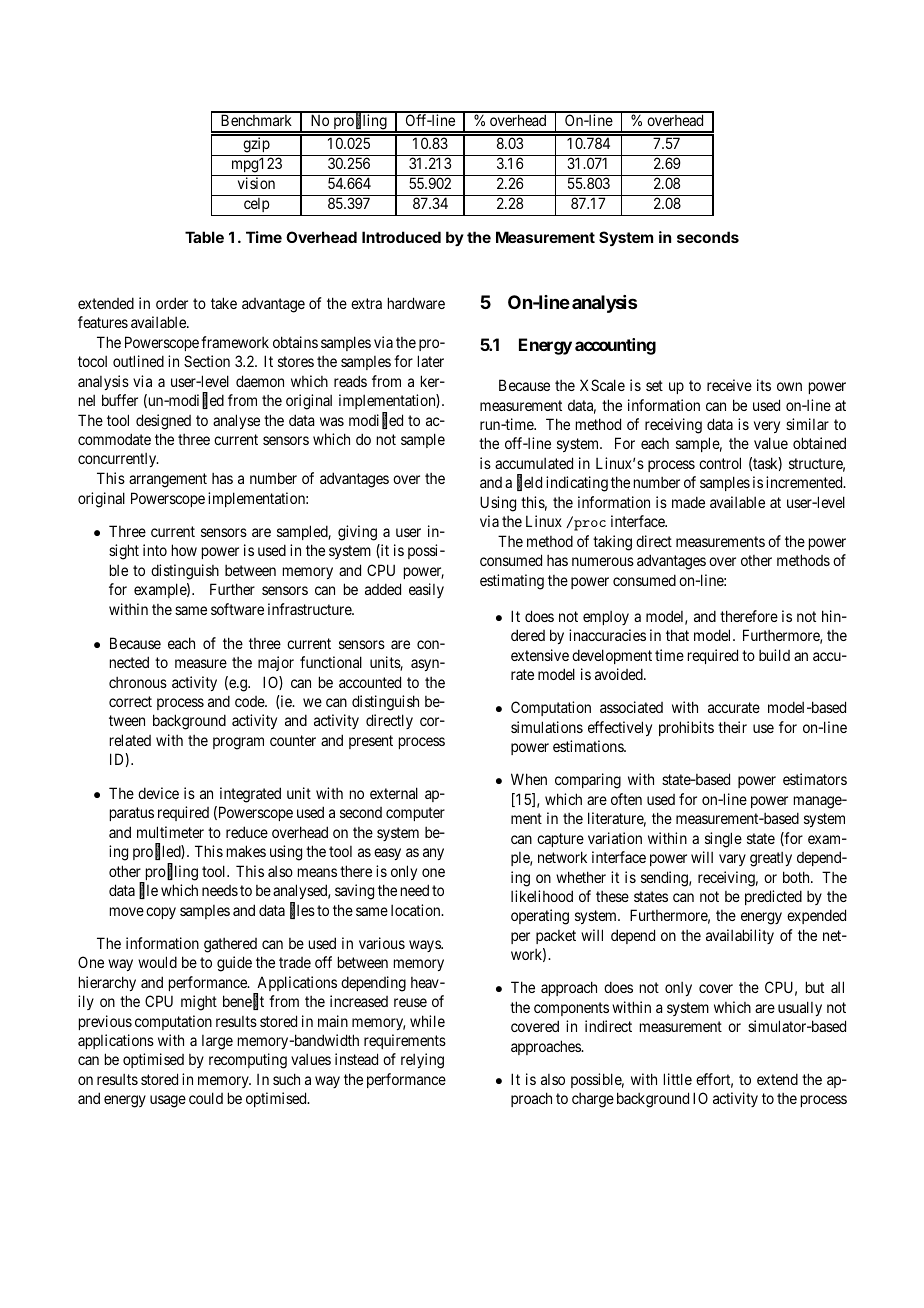  I want to click on extensive, so click(540, 655).
